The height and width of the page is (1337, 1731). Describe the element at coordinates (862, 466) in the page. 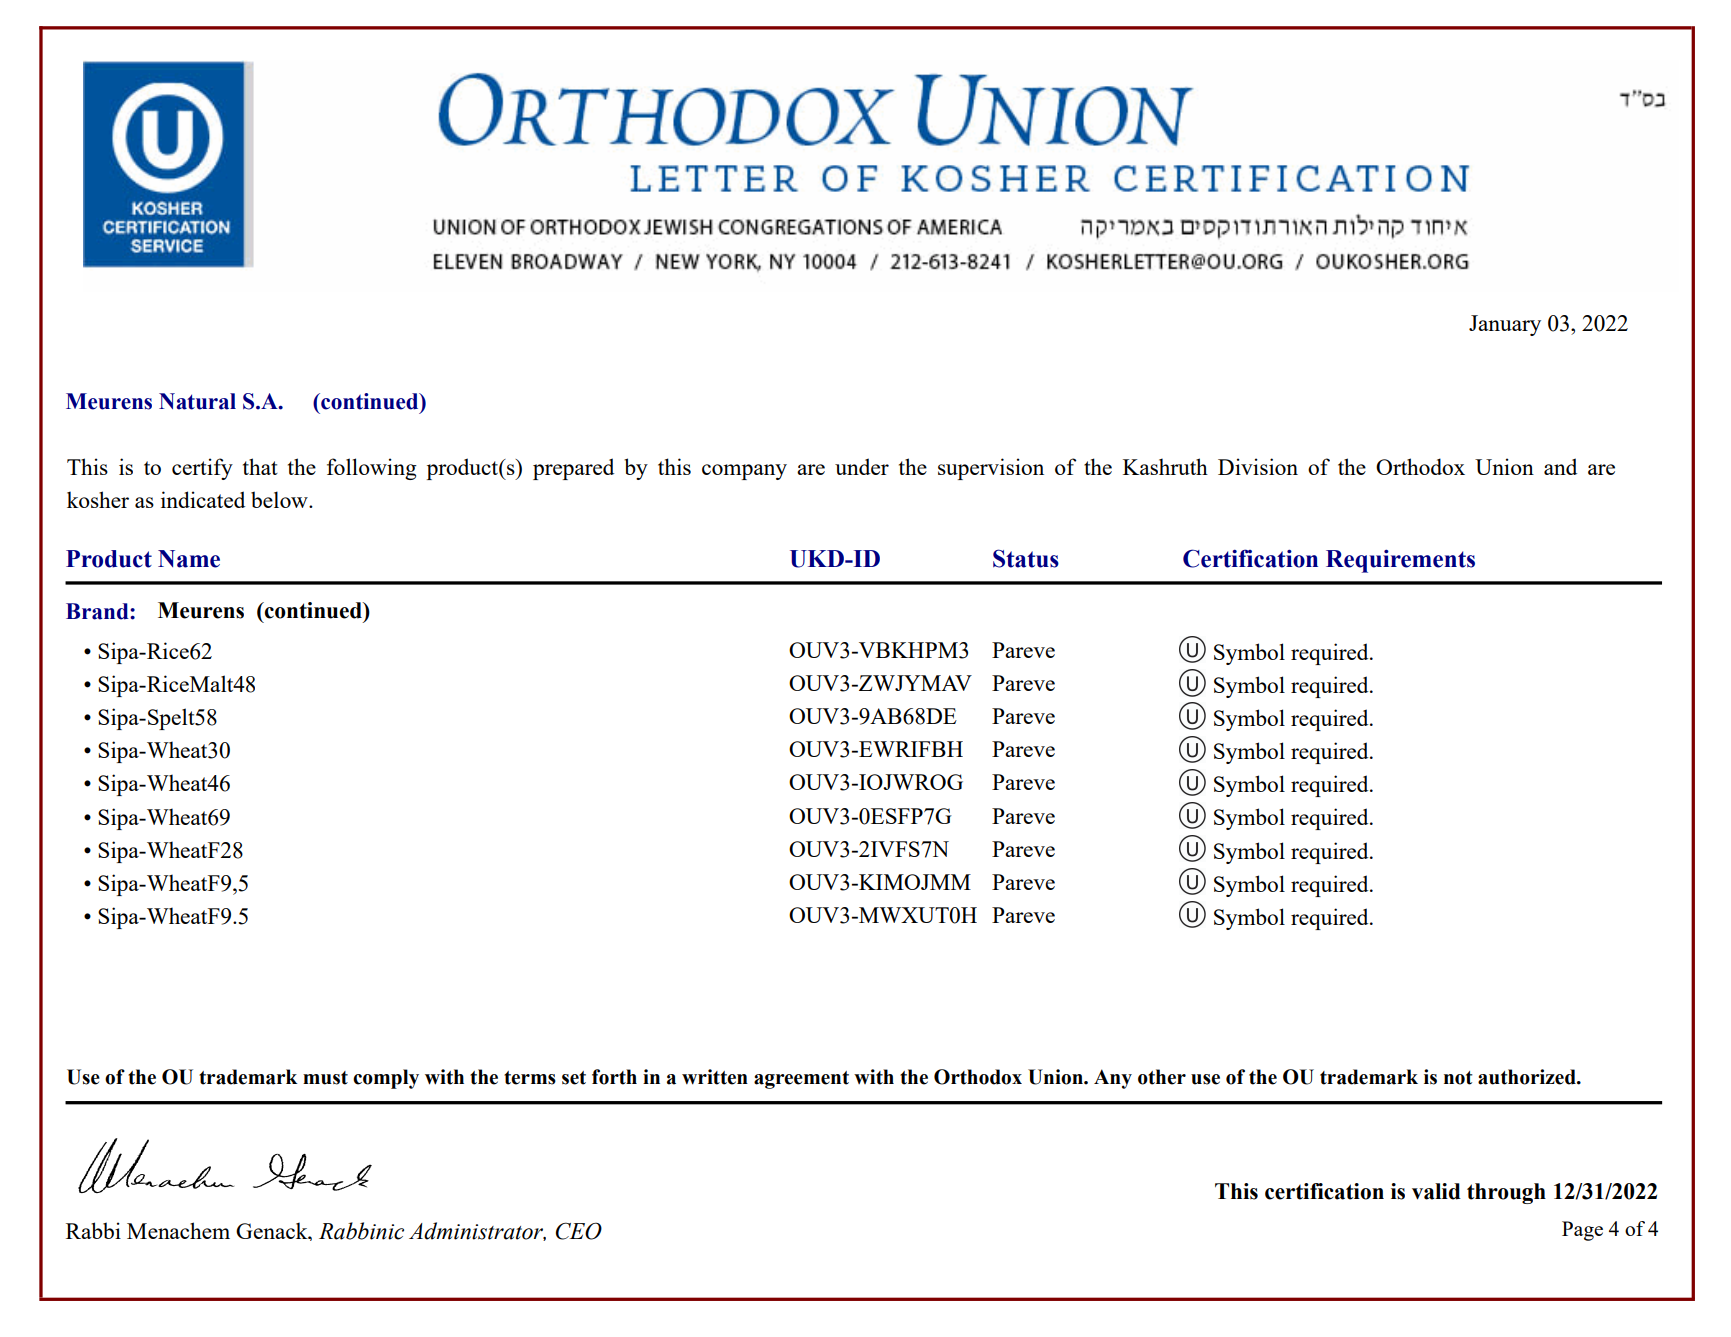

I see `under` at that location.
